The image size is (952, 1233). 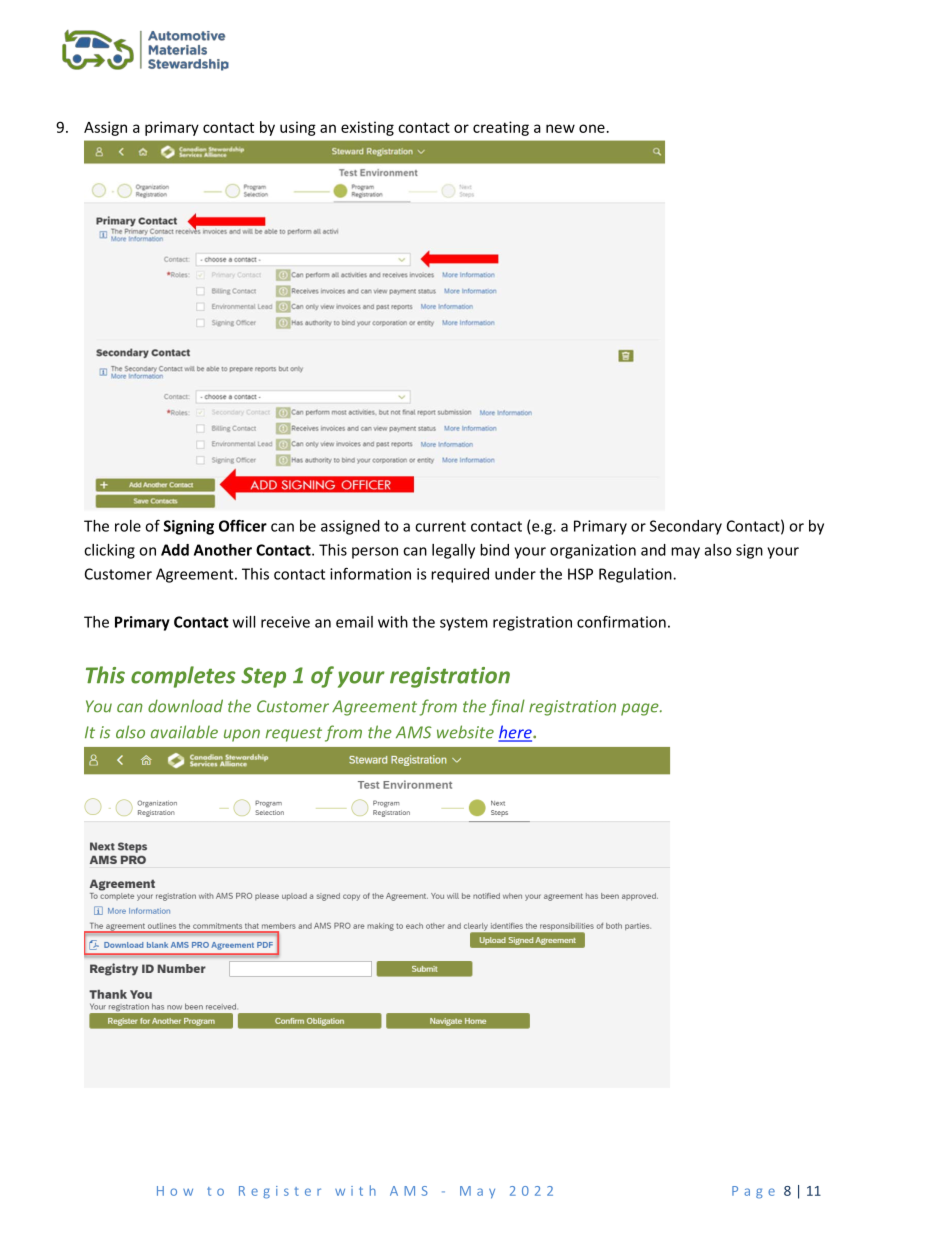 I want to click on current, so click(x=440, y=526).
